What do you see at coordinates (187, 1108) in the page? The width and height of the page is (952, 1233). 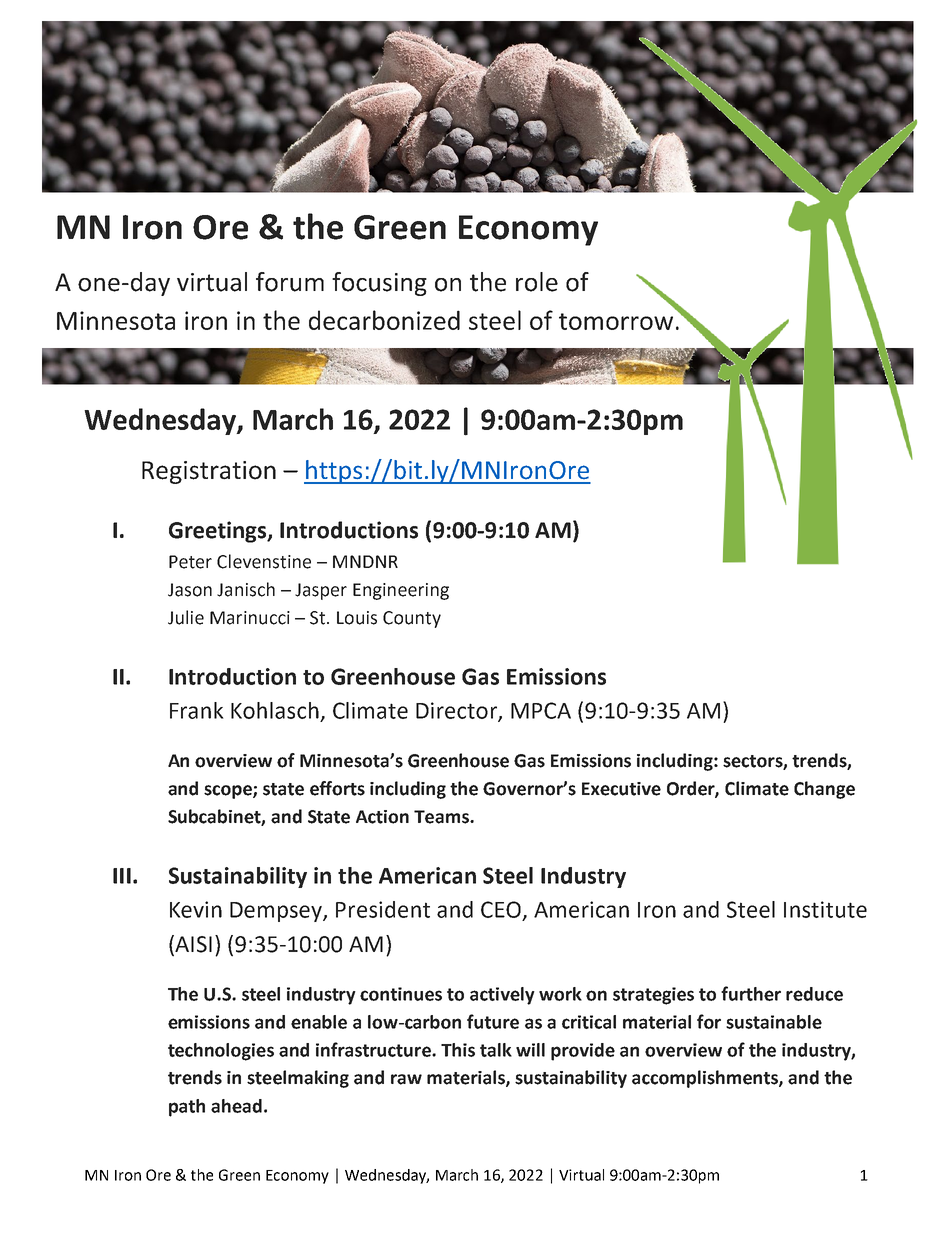 I see `path` at bounding box center [187, 1108].
